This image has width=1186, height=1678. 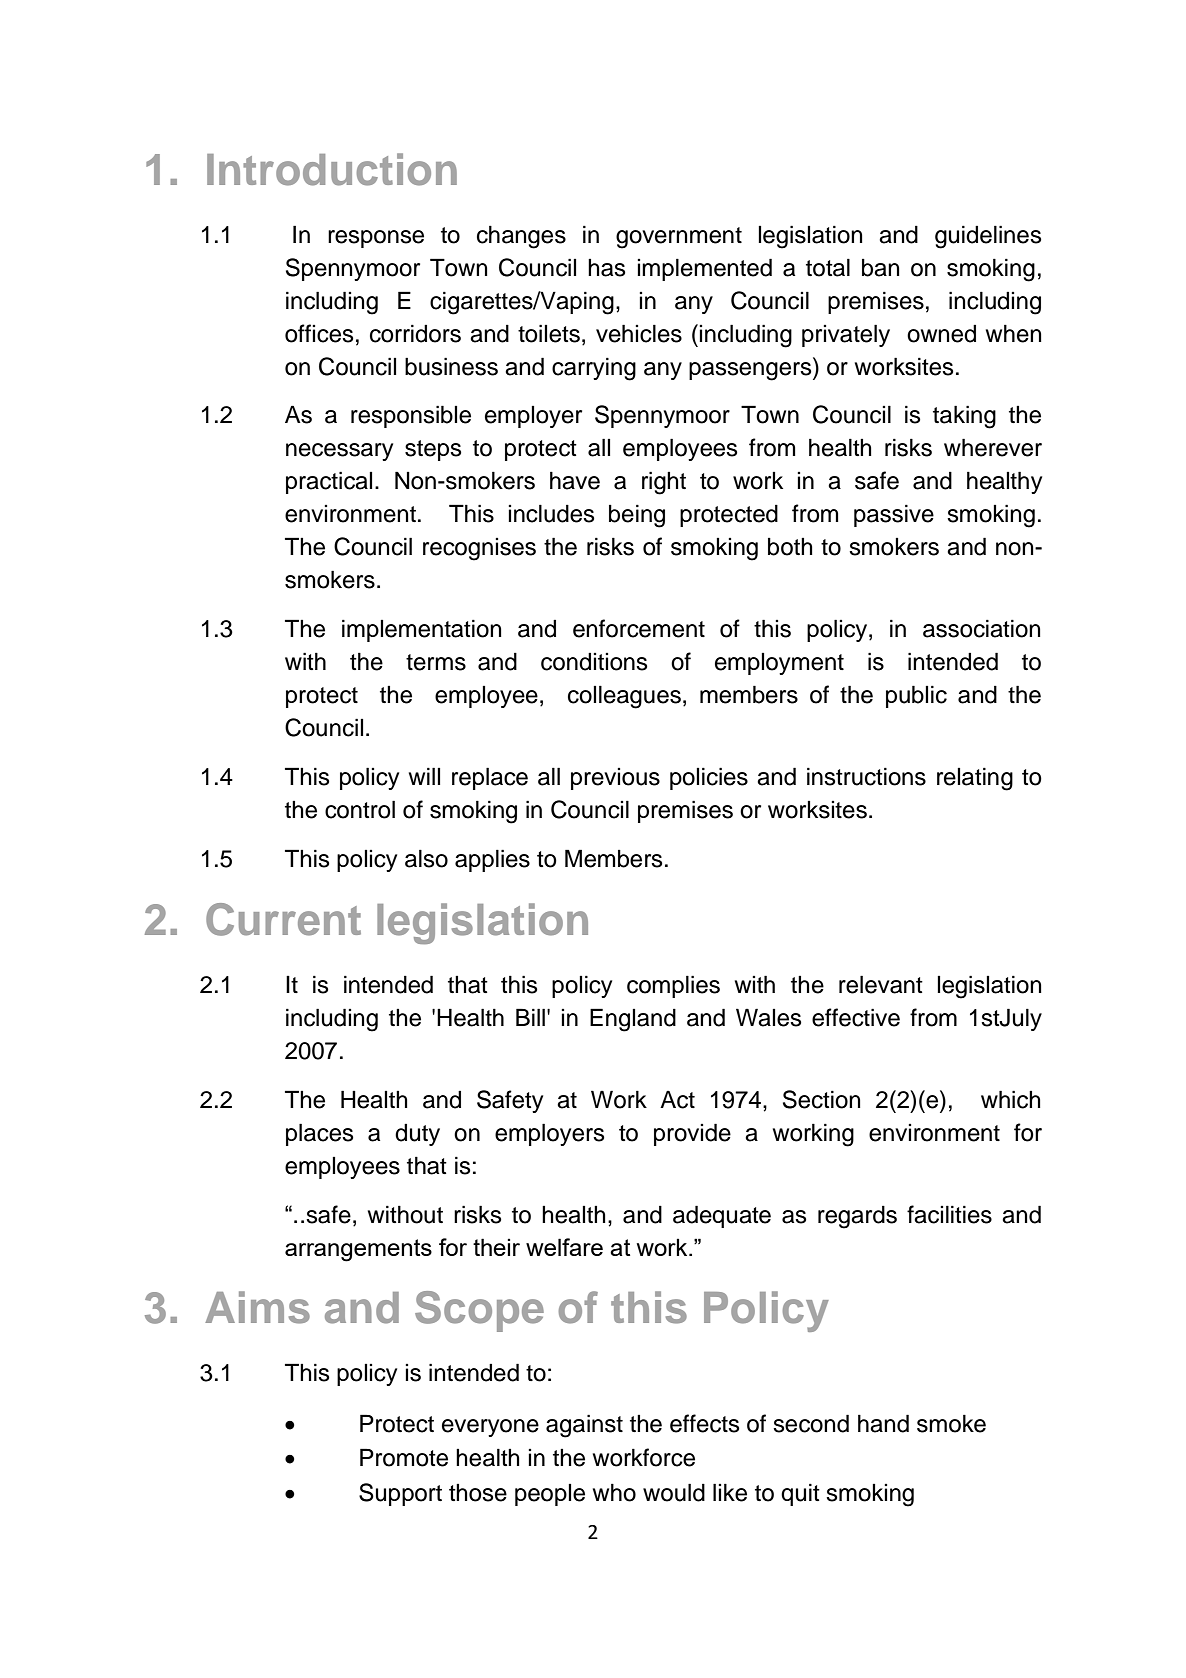 I want to click on Promote, so click(x=404, y=1457).
